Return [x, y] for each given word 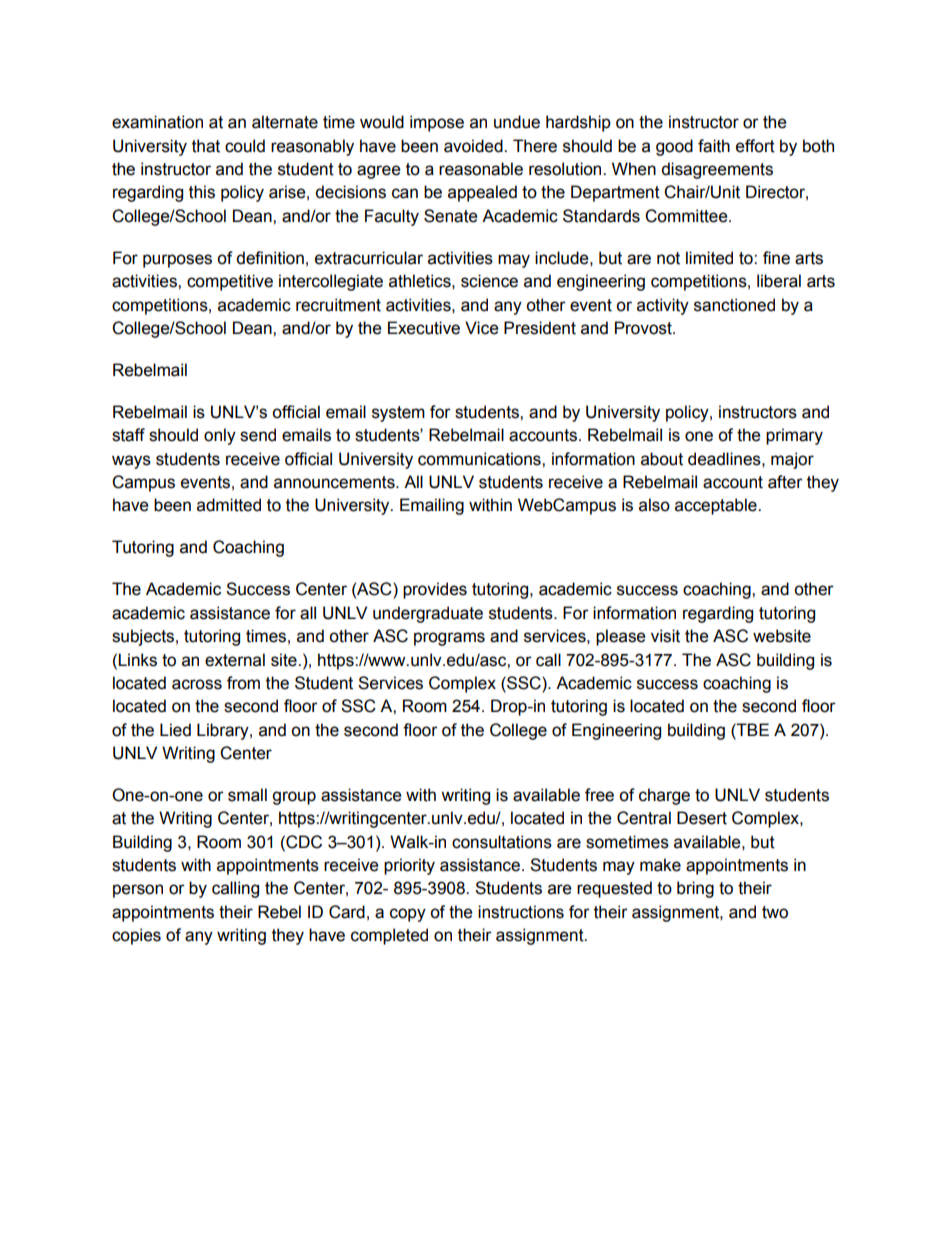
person [138, 891]
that [206, 146]
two [775, 912]
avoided [474, 146]
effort [755, 146]
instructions [521, 912]
